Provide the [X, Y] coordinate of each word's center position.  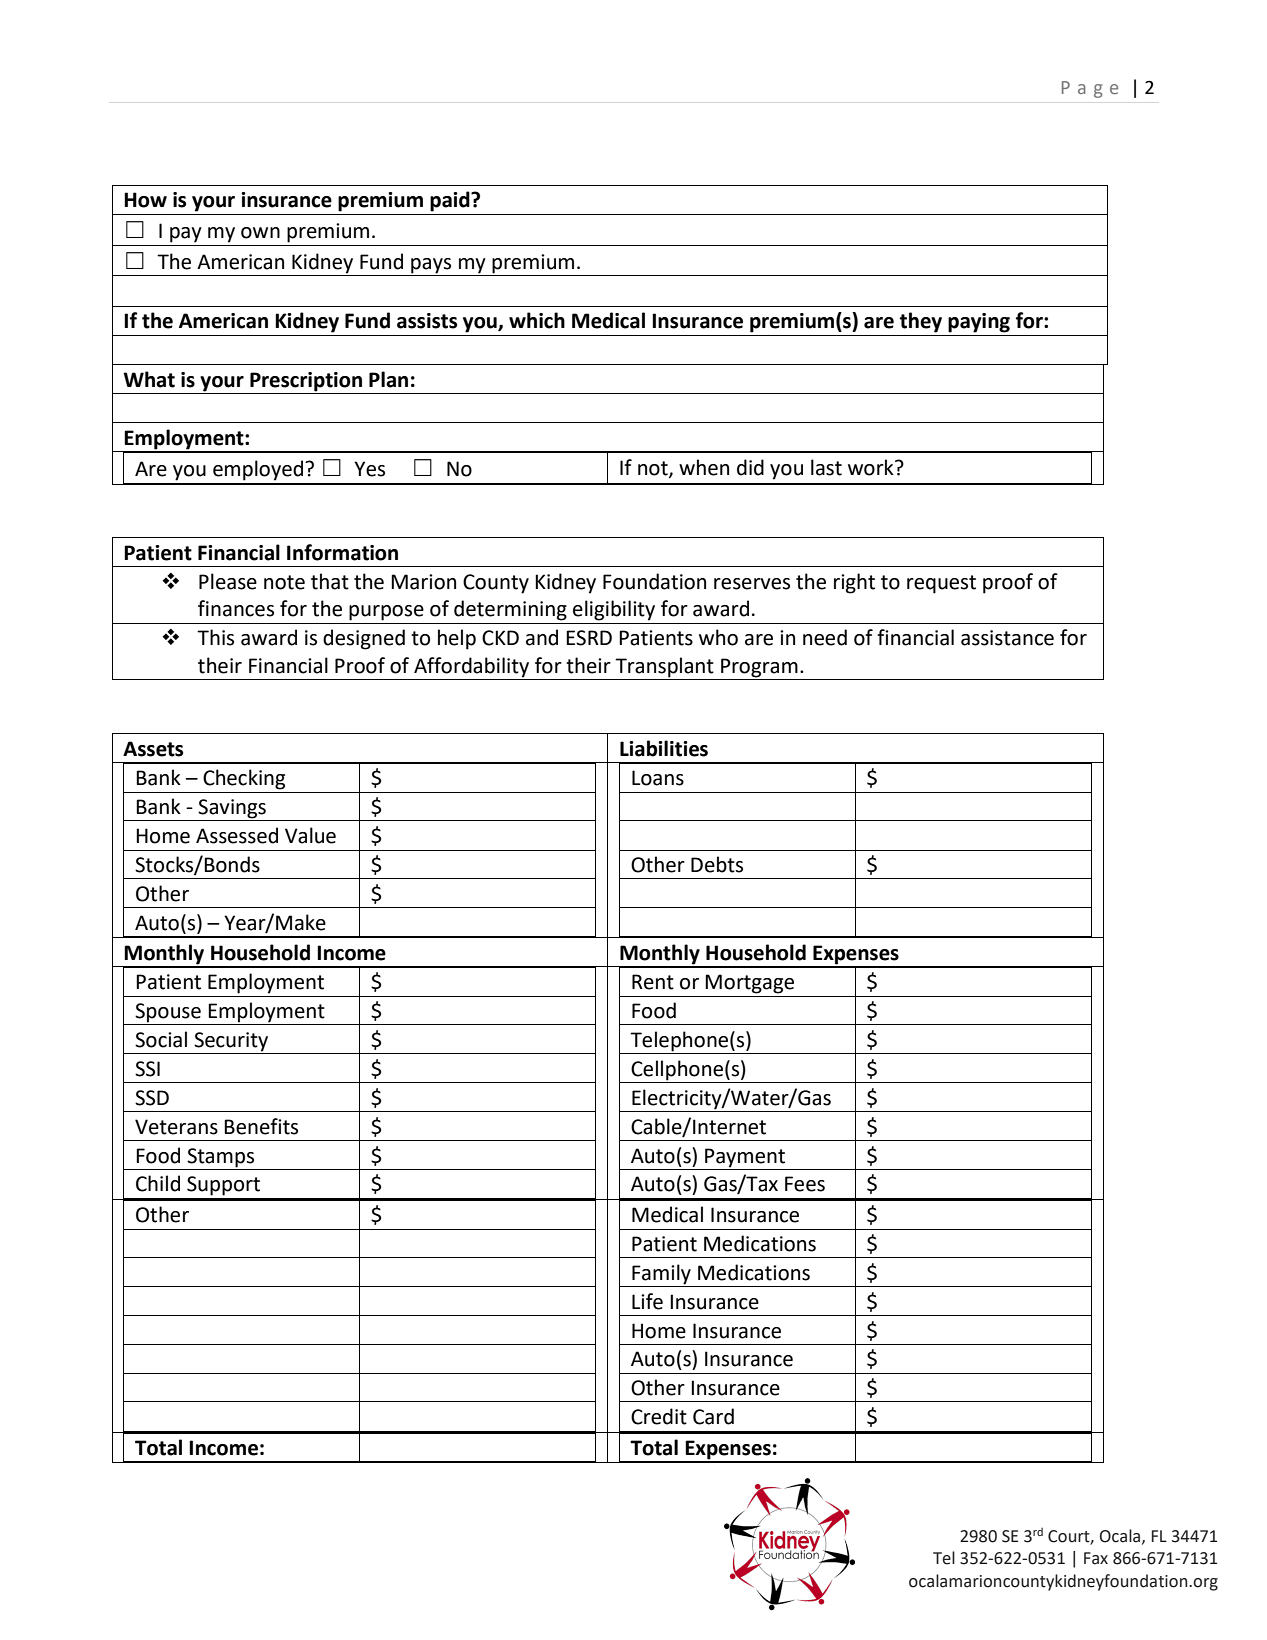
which [537, 320]
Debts [717, 864]
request [941, 584]
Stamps [220, 1158]
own [260, 233]
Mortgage [749, 984]
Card [713, 1416]
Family [661, 1274]
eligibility [614, 610]
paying [979, 323]
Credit [659, 1416]
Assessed [237, 835]
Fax [1096, 1558]
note [284, 582]
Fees [805, 1184]
